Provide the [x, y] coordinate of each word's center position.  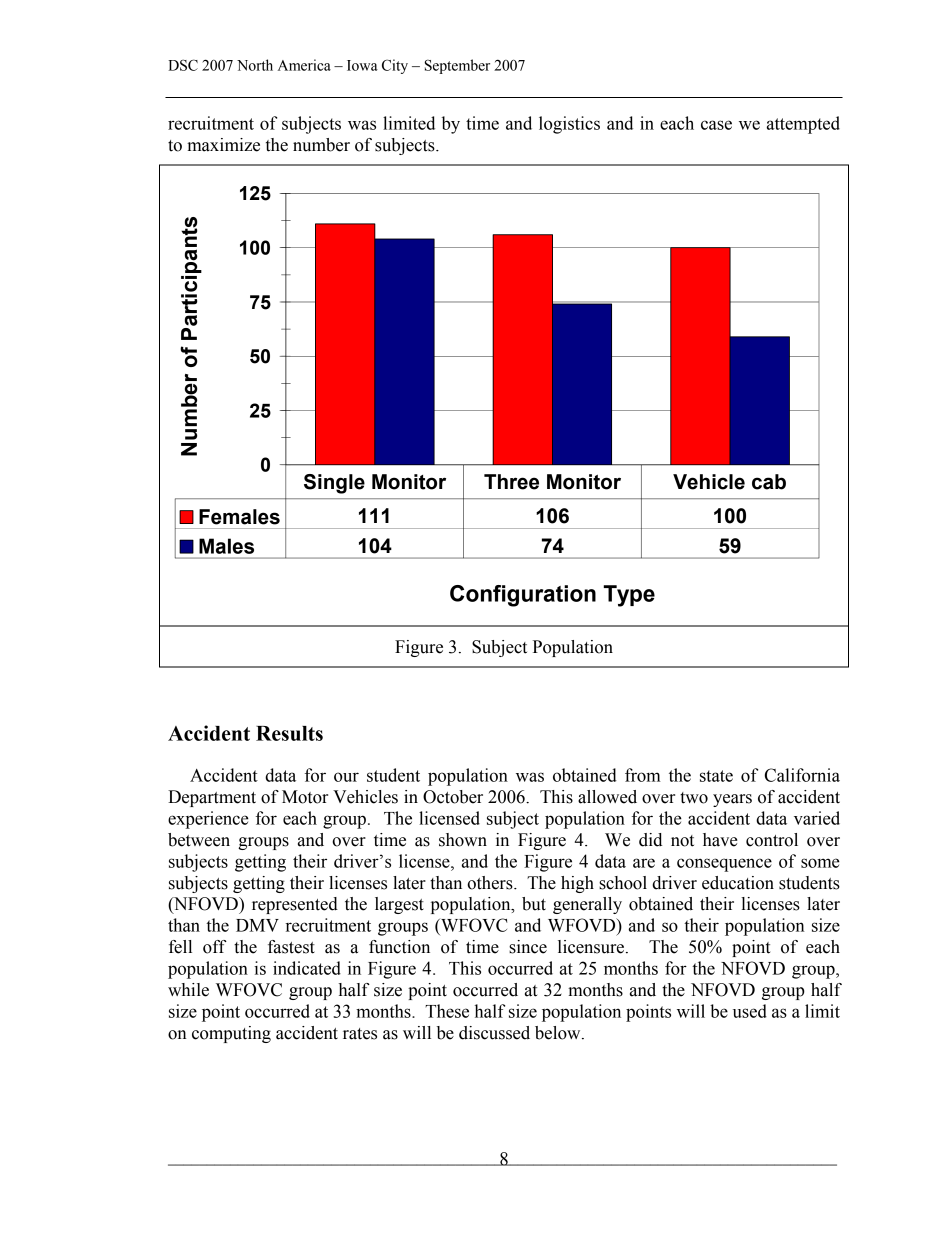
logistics [569, 125]
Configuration [523, 596]
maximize [223, 145]
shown [463, 840]
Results [289, 733]
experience [208, 820]
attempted [803, 125]
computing [231, 1034]
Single [334, 484]
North [255, 65]
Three [511, 482]
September [457, 66]
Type [629, 596]
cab [769, 482]
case [716, 125]
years [732, 800]
